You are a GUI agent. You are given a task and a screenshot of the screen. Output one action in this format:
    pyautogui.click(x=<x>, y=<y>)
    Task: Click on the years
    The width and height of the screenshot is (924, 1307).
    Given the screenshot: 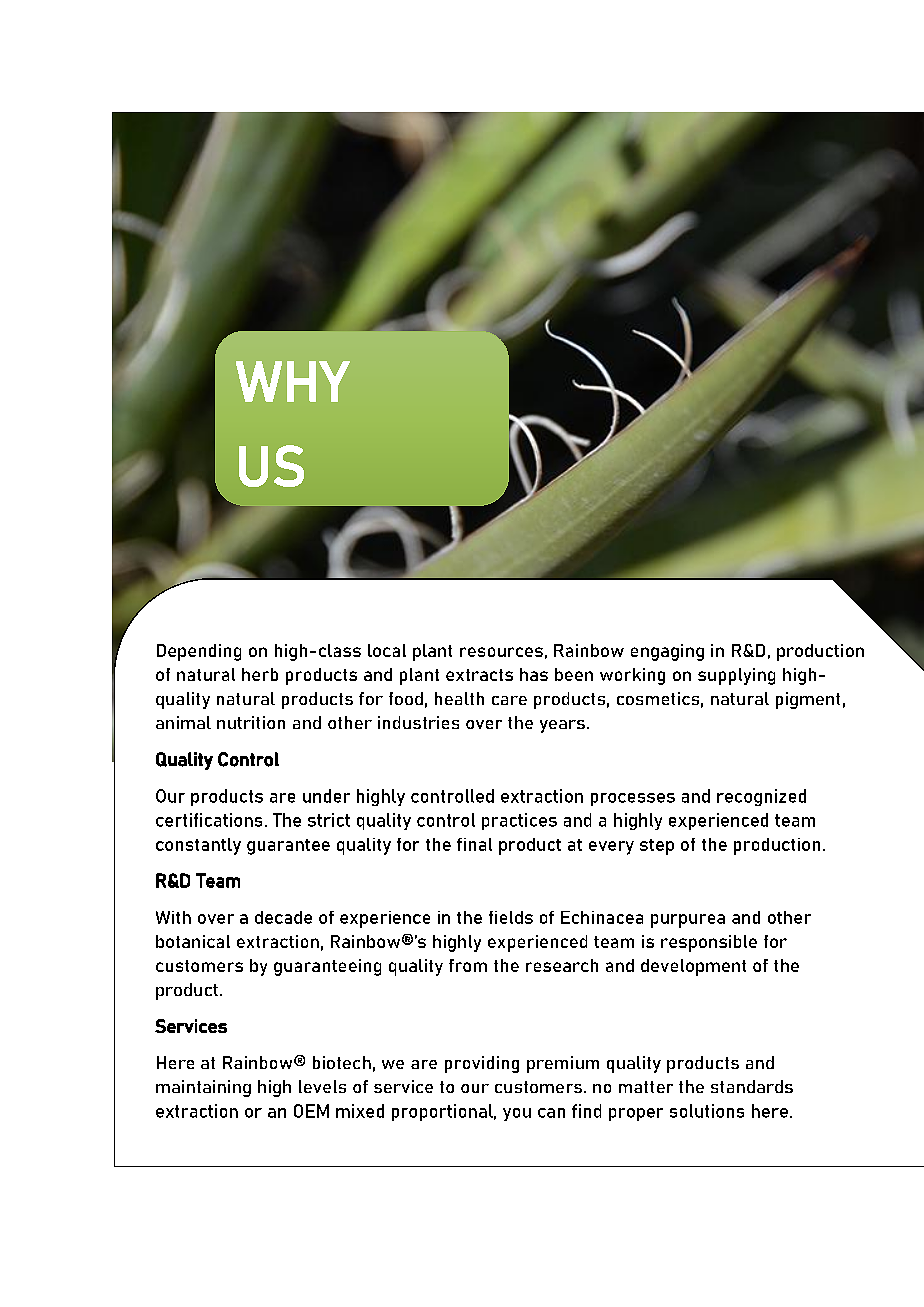 What is the action you would take?
    pyautogui.click(x=562, y=726)
